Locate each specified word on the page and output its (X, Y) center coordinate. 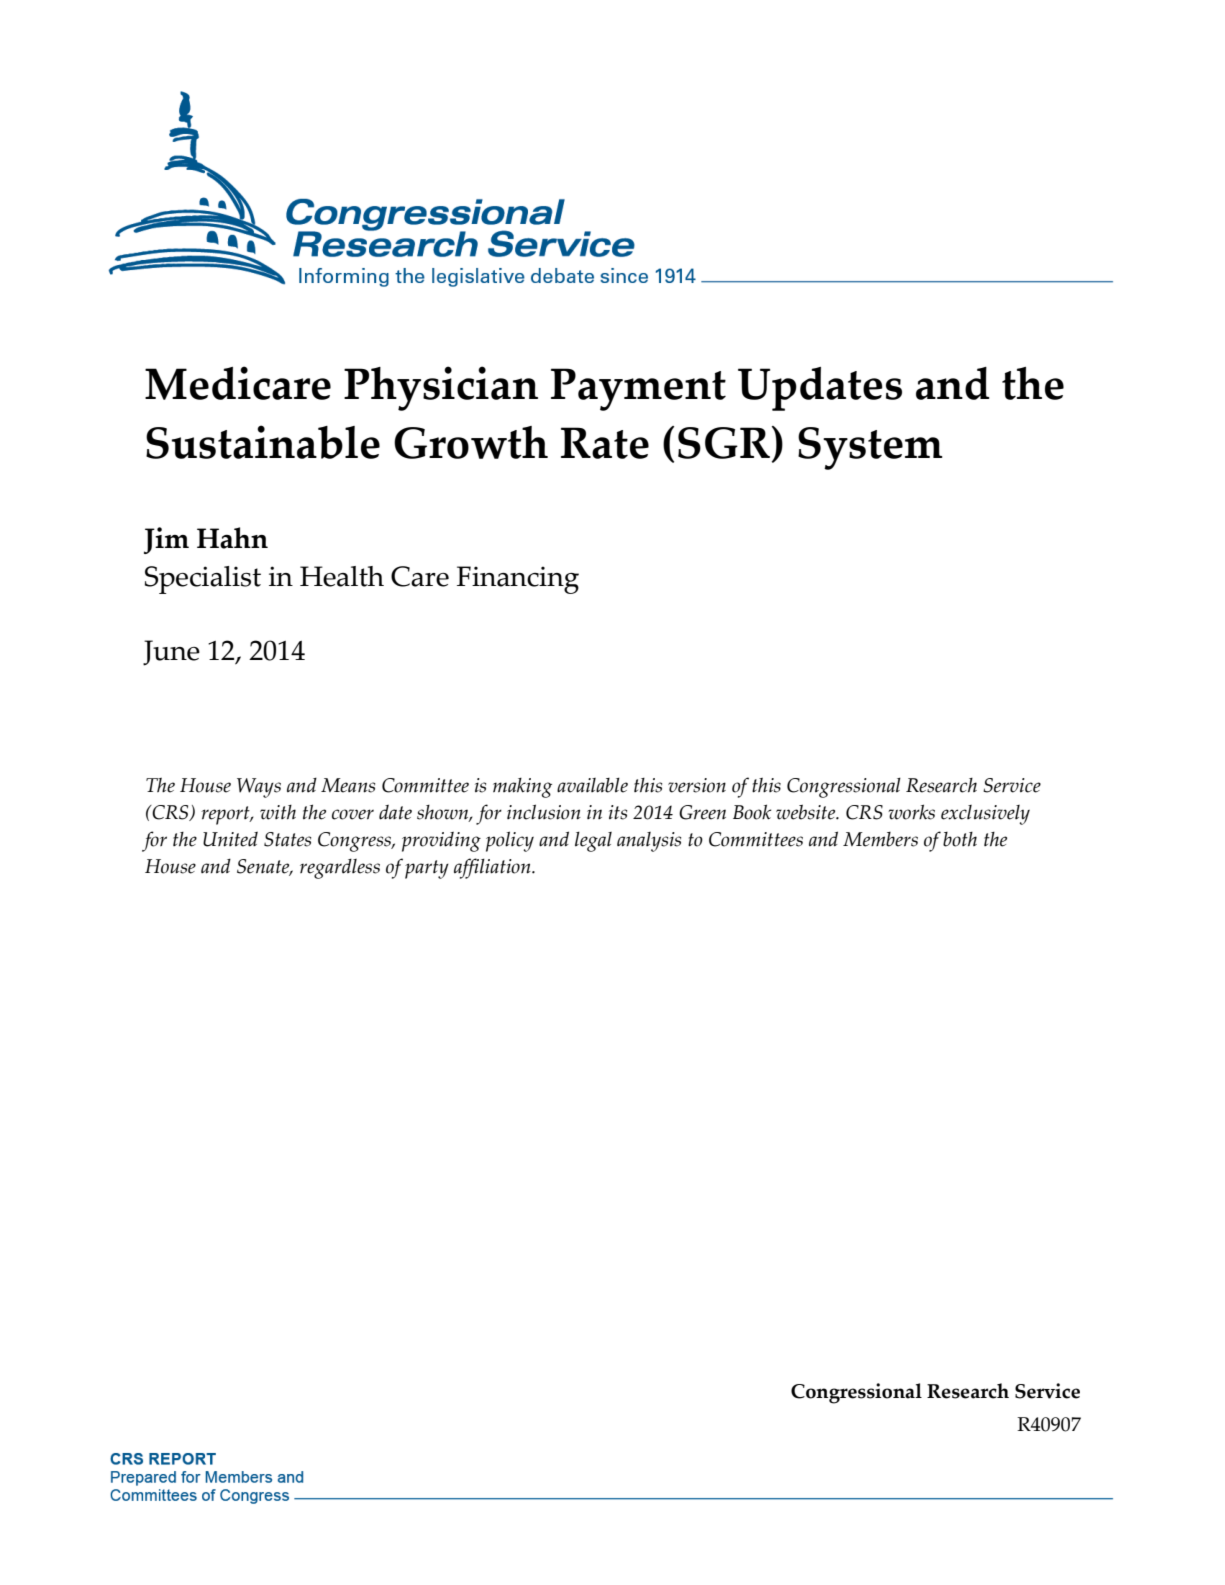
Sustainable (263, 442)
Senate (264, 867)
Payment (638, 389)
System (870, 448)
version (697, 785)
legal (593, 842)
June (171, 653)
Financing (518, 580)
